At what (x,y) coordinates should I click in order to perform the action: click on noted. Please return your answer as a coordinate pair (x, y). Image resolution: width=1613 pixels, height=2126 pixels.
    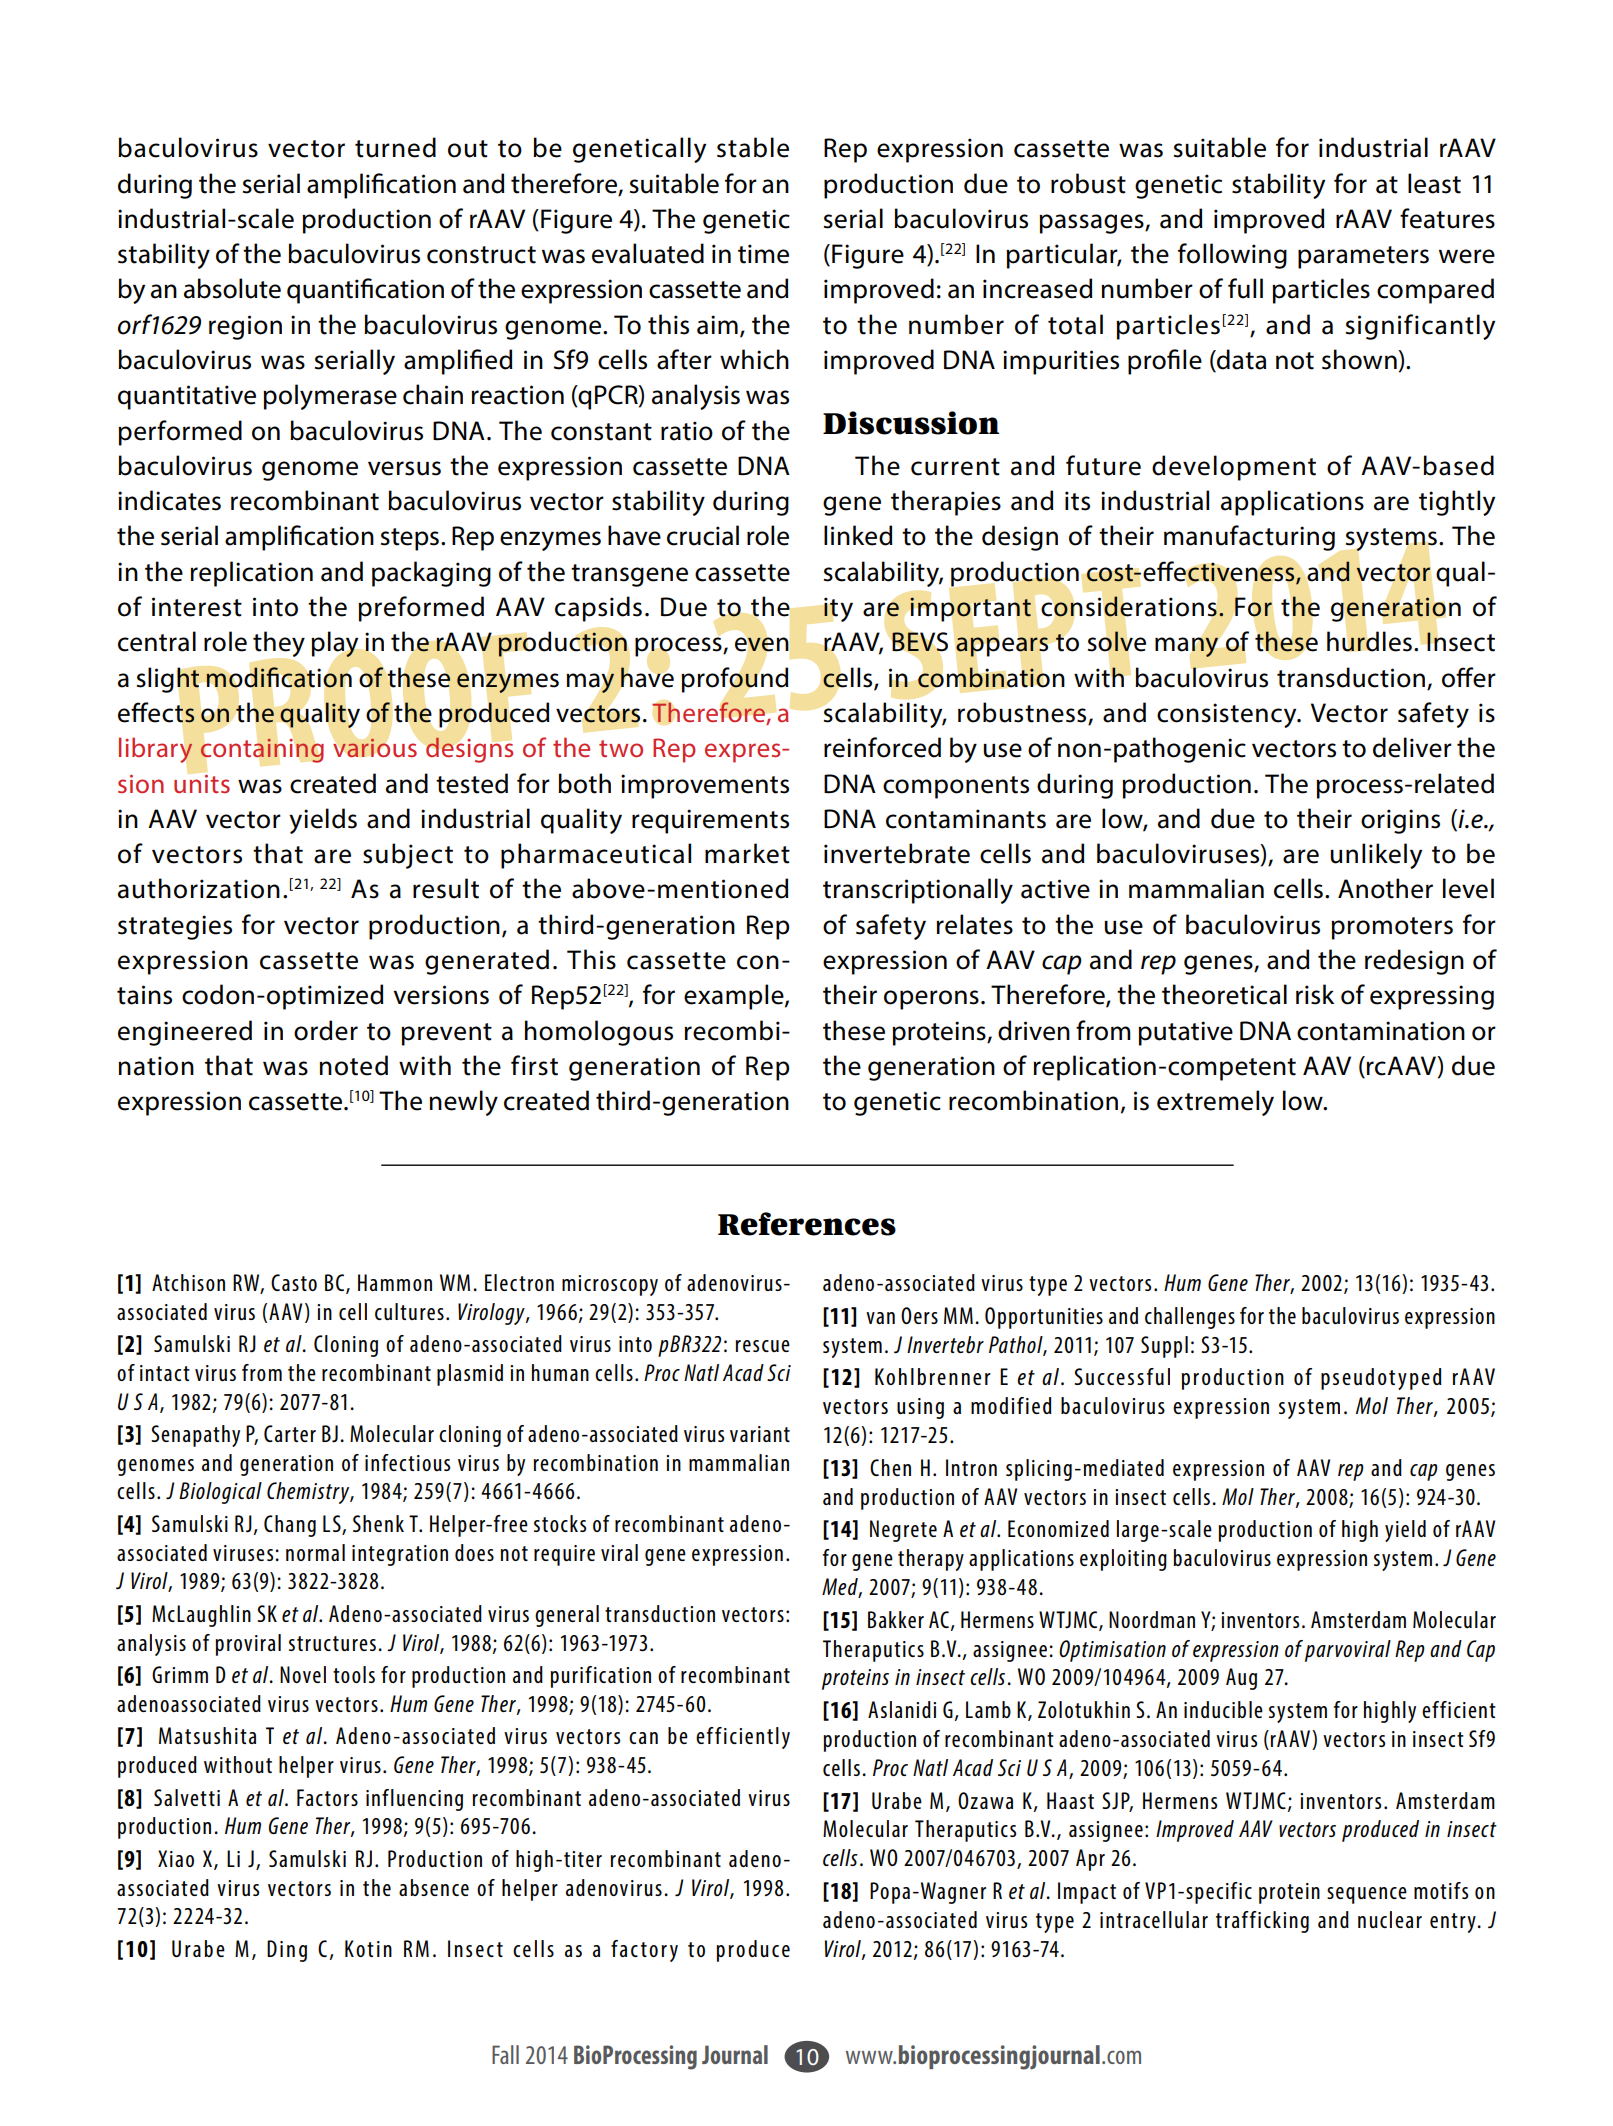
    Looking at the image, I should click on (353, 1065).
